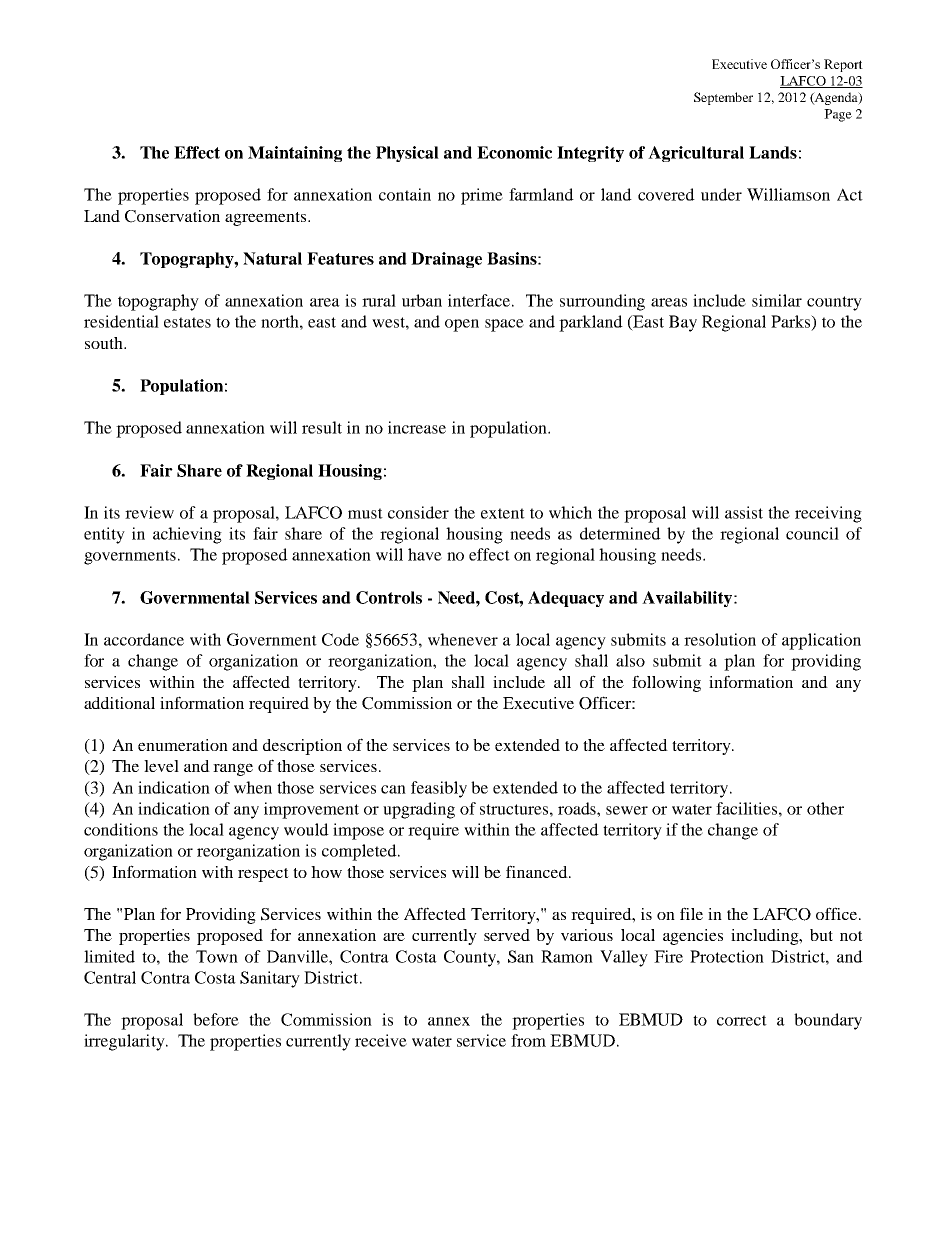 This page has height=1233, width=952. What do you see at coordinates (216, 1019) in the page?
I see `before` at bounding box center [216, 1019].
